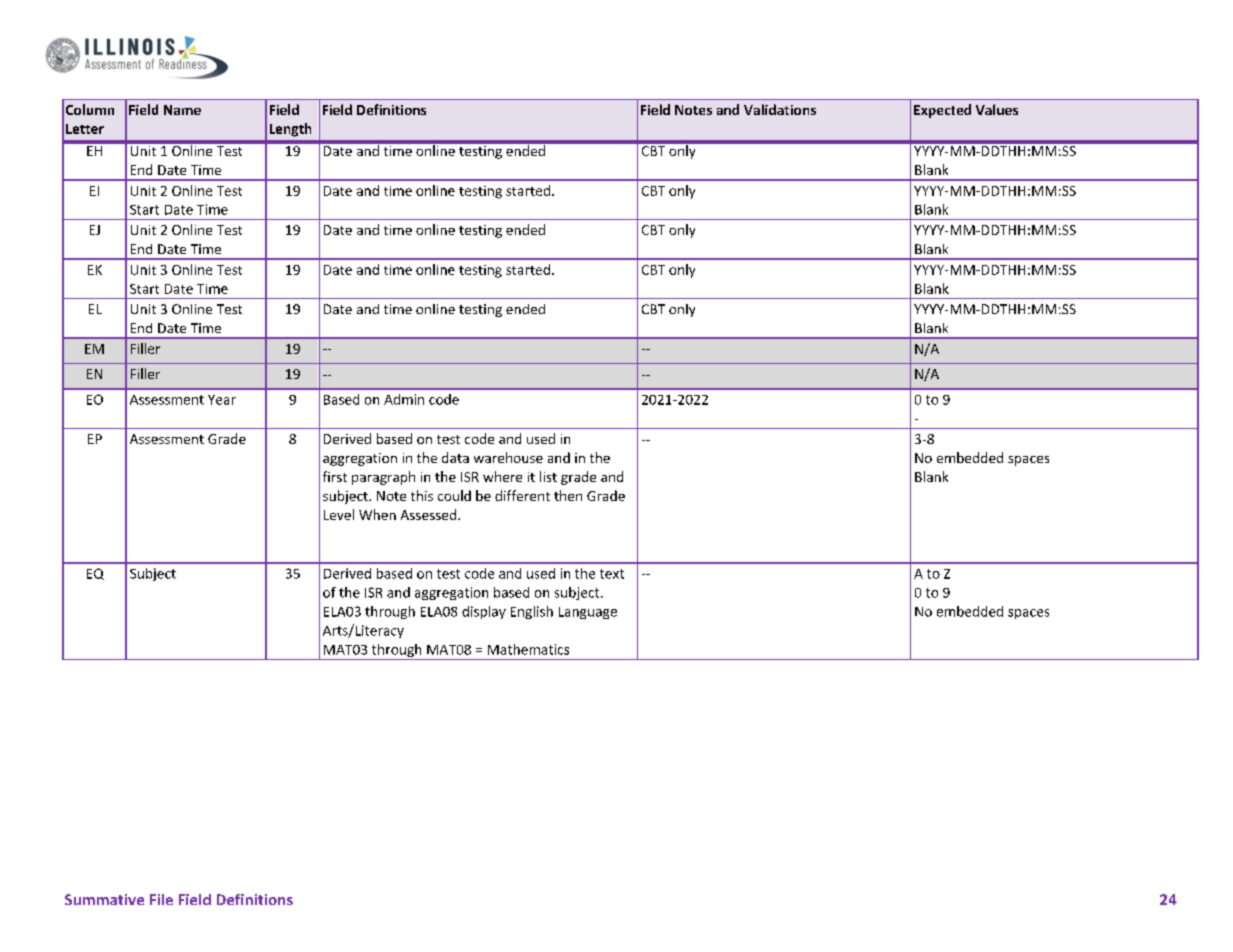  I want to click on Validations, so click(780, 109).
